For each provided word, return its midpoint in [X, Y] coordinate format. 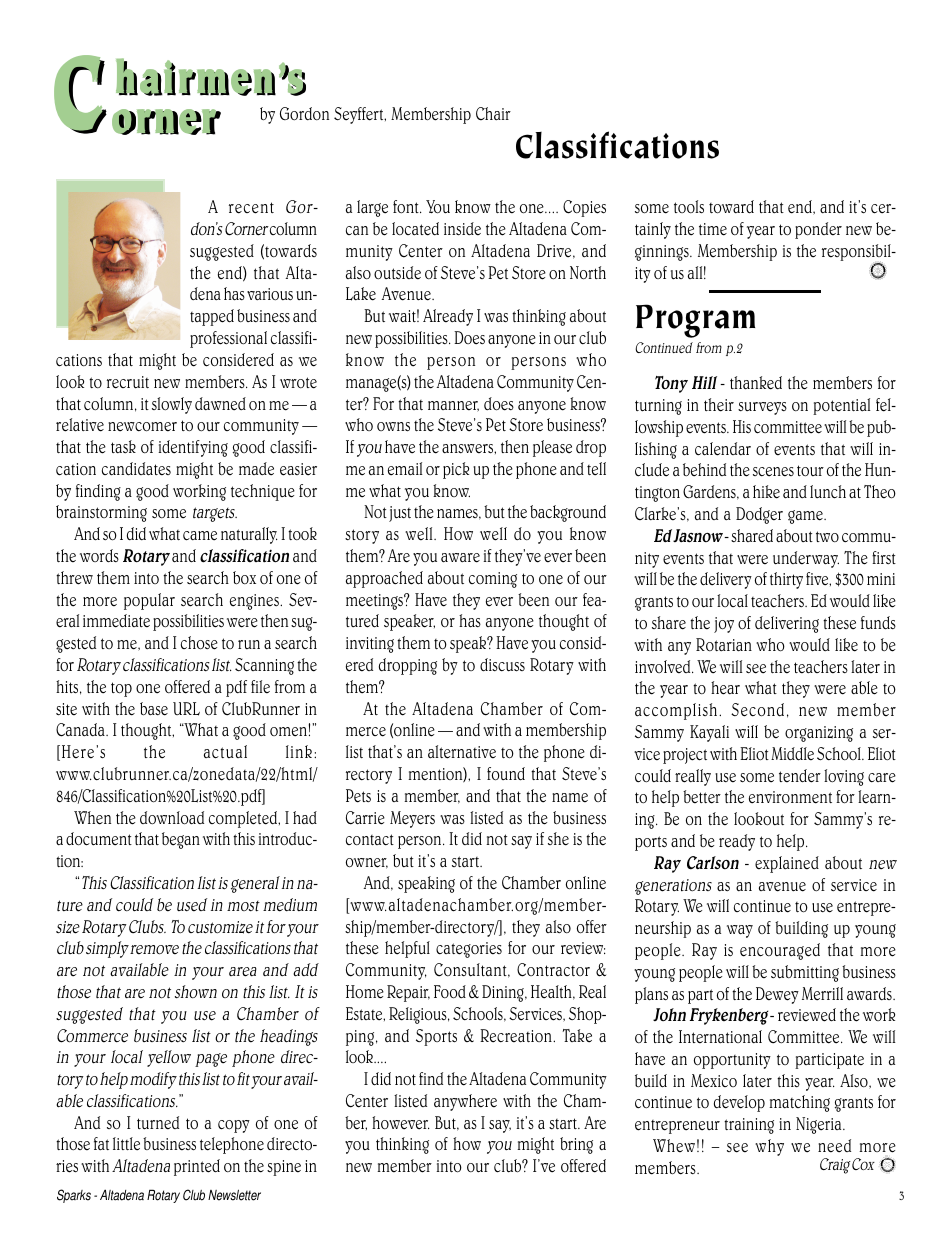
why [769, 1147]
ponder [818, 230]
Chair [493, 113]
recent [251, 208]
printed [197, 1167]
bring [576, 1145]
